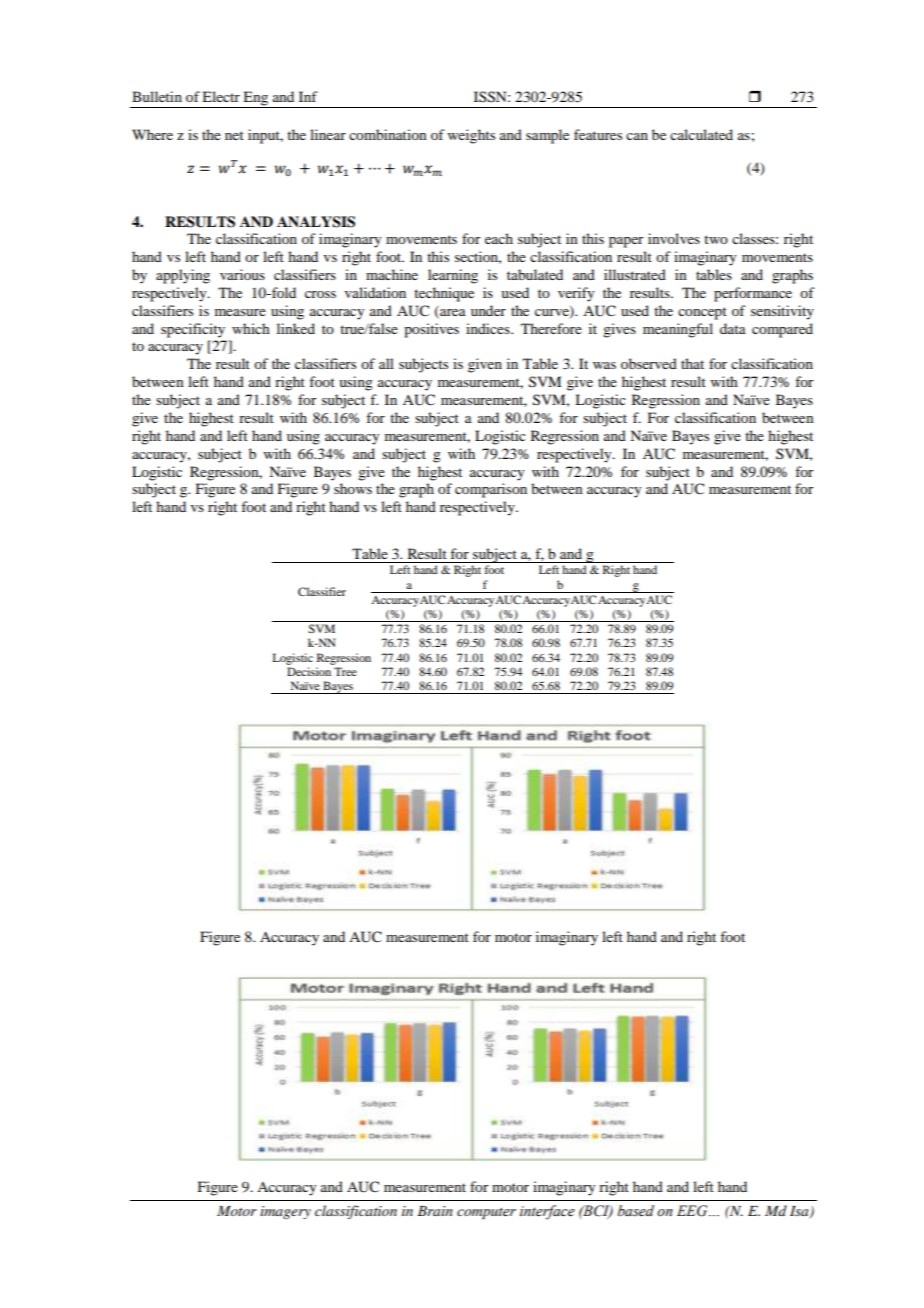 Image resolution: width=924 pixels, height=1308 pixels. What do you see at coordinates (486, 1214) in the page?
I see `computer` at bounding box center [486, 1214].
